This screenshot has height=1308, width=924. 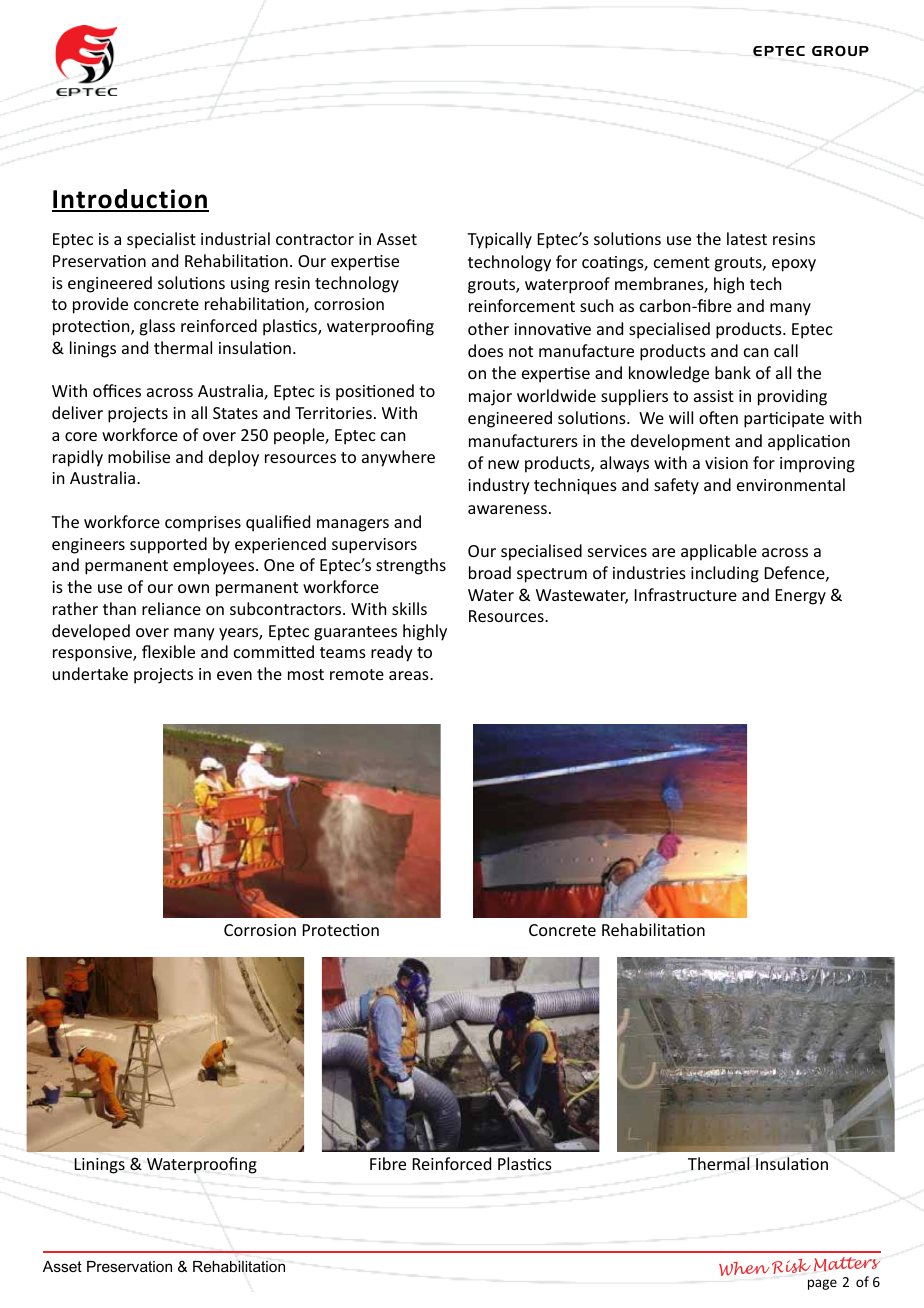 I want to click on major, so click(x=490, y=398).
